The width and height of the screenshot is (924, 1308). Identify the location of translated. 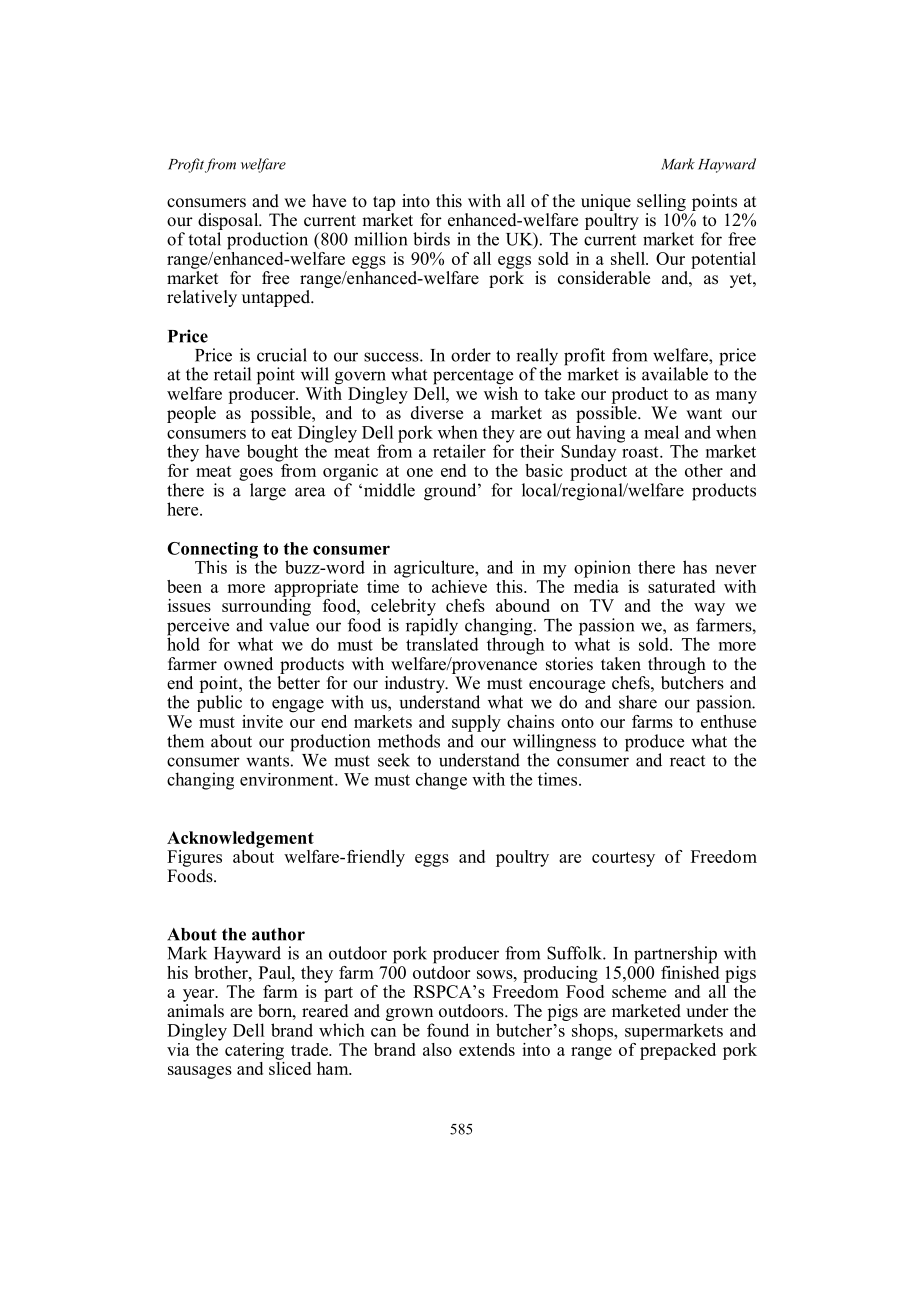
(442, 643).
